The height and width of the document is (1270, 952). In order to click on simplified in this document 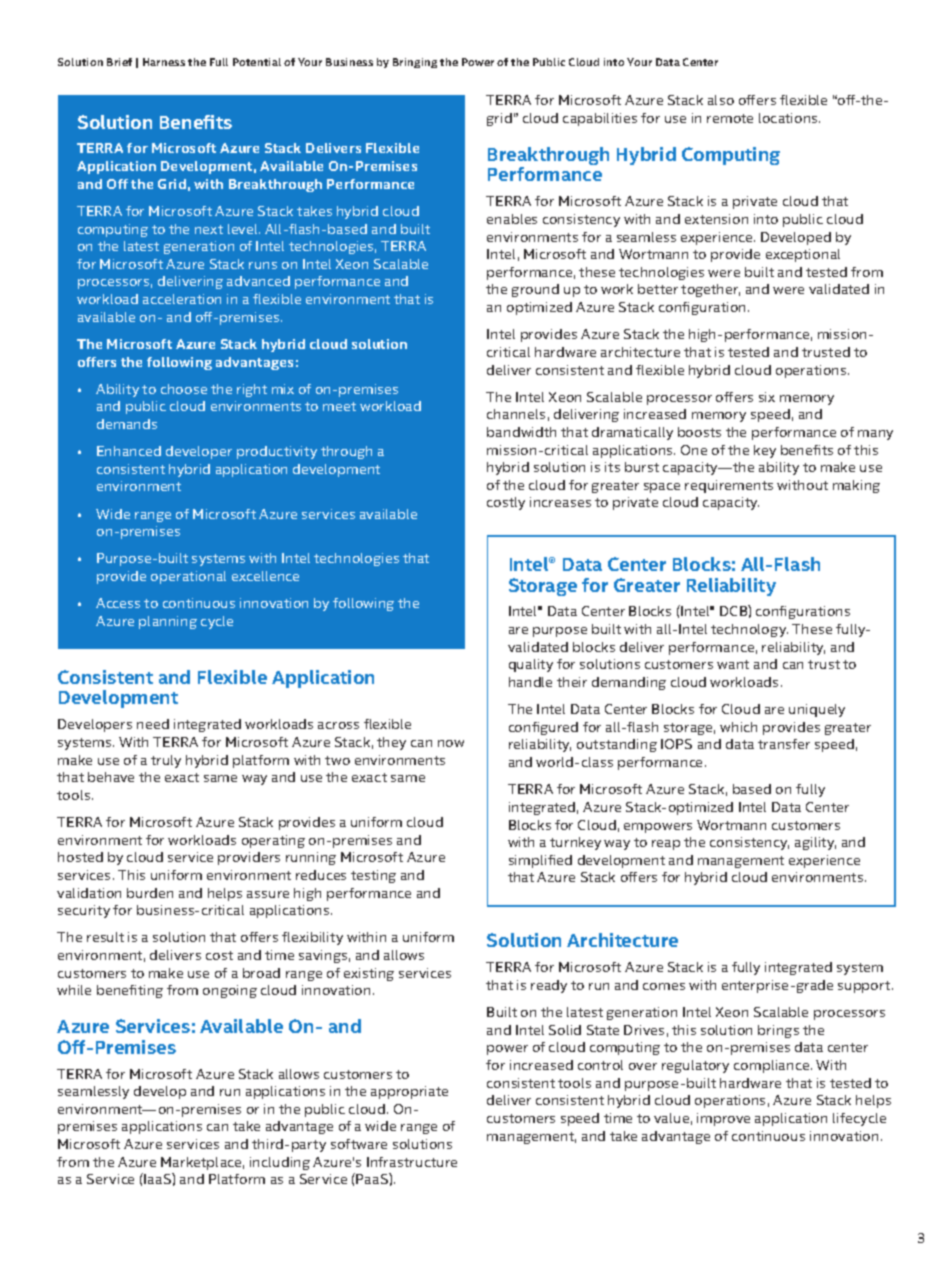, I will do `click(540, 861)`.
